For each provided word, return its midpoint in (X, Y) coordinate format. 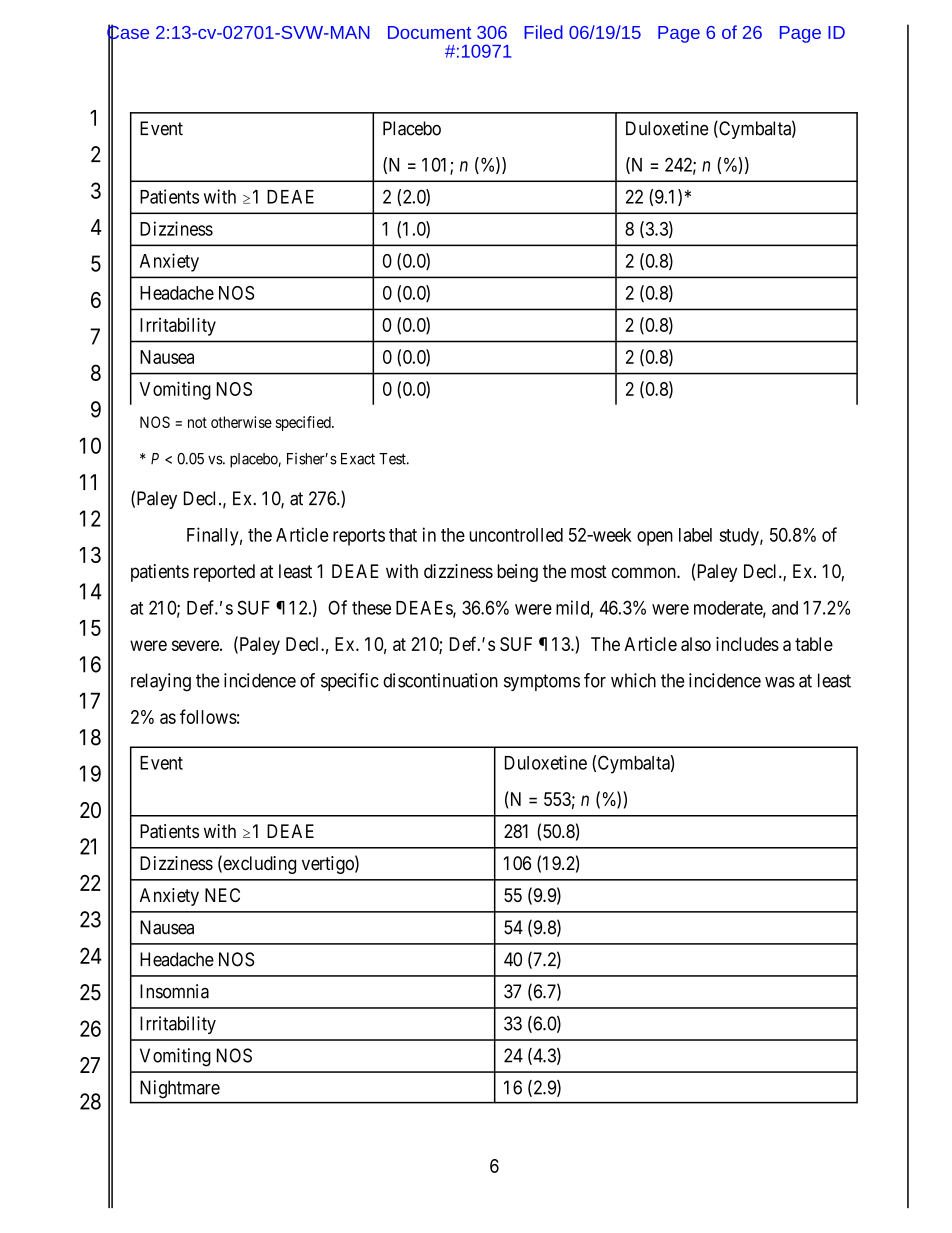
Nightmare (180, 1089)
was (780, 682)
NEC (222, 895)
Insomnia (174, 991)
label (695, 535)
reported (224, 573)
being (517, 573)
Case (128, 33)
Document (429, 32)
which (633, 680)
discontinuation (440, 680)
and (785, 608)
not (197, 422)
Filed (543, 32)
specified (304, 423)
